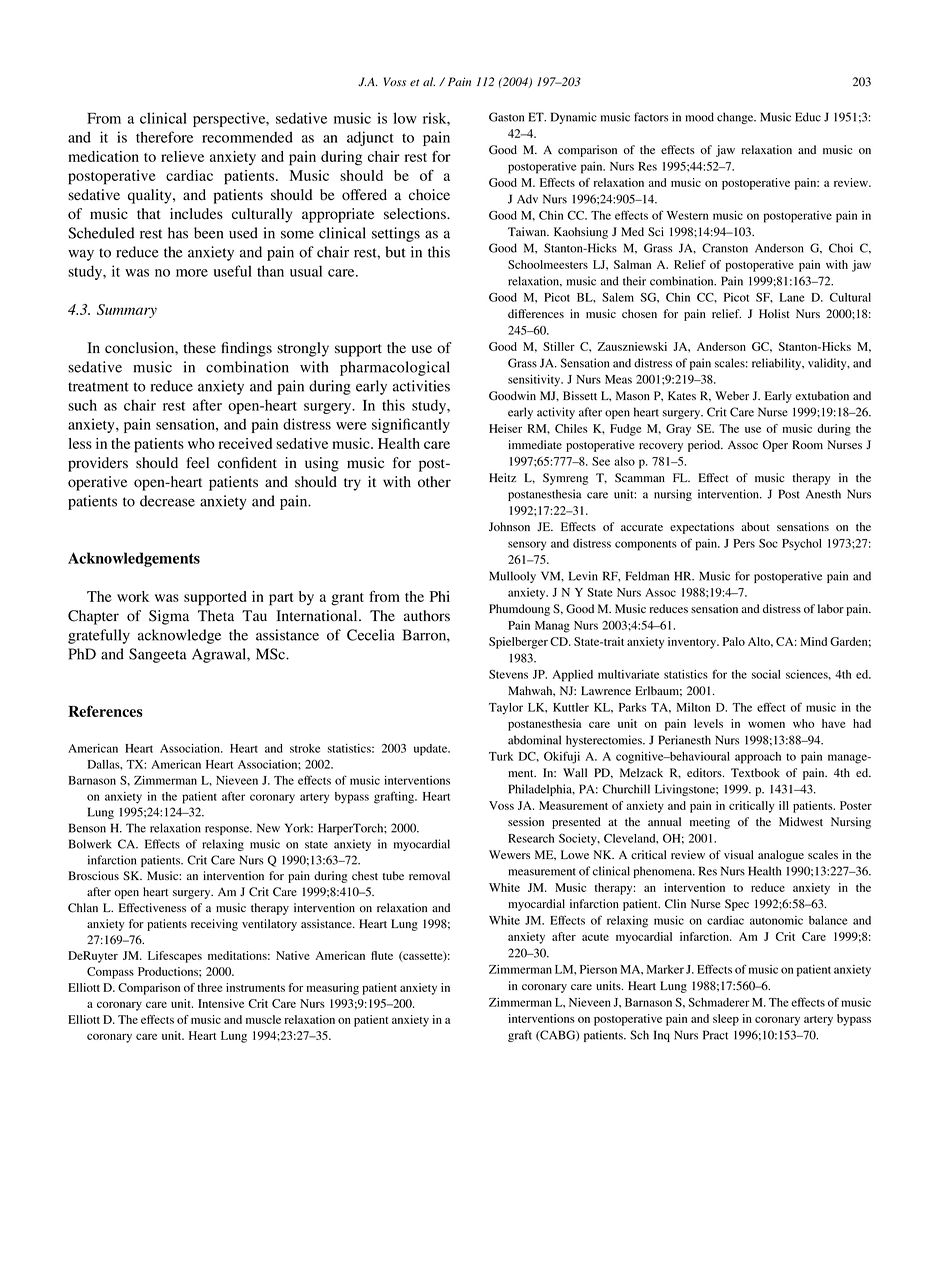 Image resolution: width=952 pixels, height=1271 pixels. What do you see at coordinates (598, 969) in the document?
I see `Pierson` at bounding box center [598, 969].
